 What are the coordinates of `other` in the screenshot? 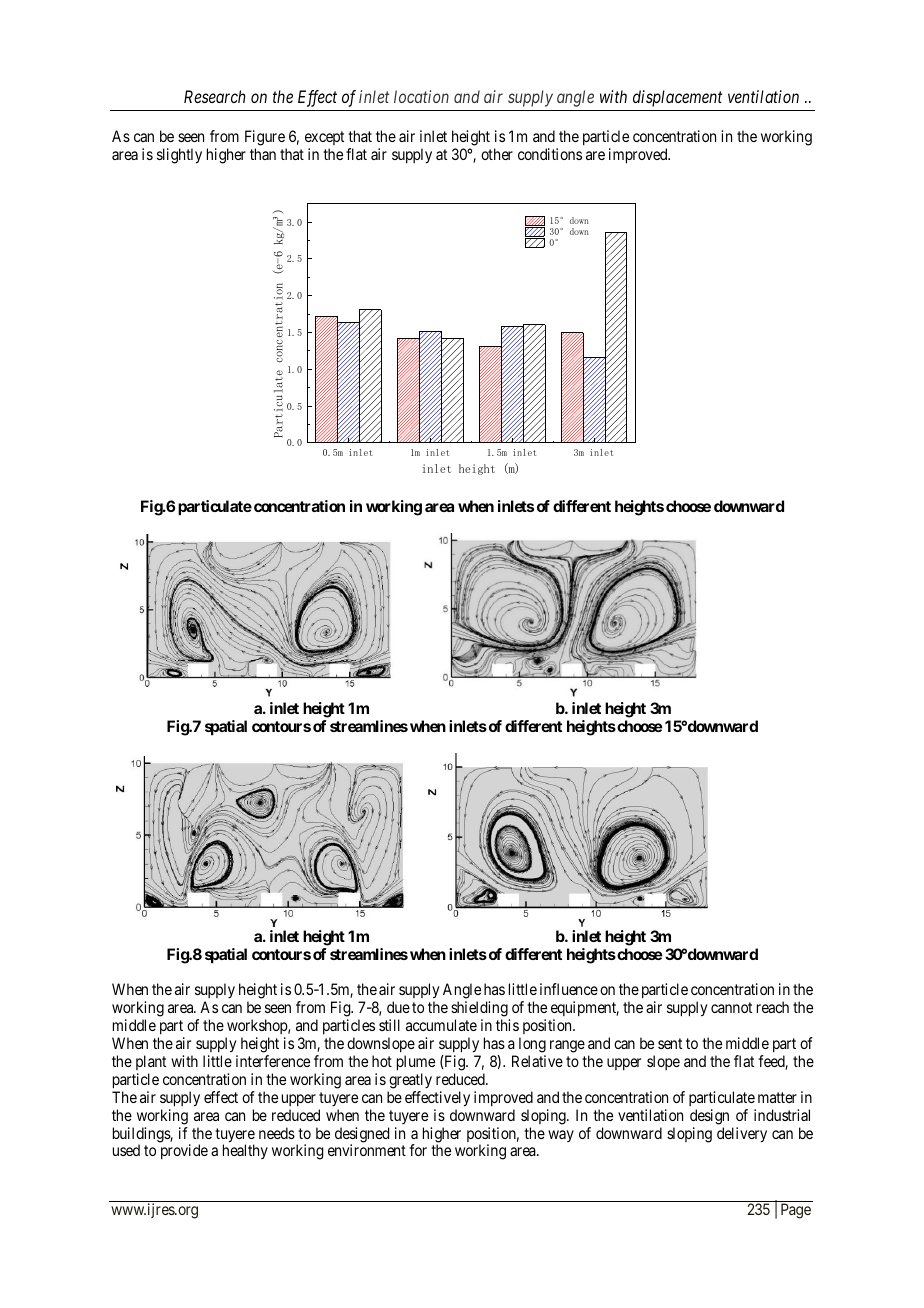 It's located at (497, 154).
